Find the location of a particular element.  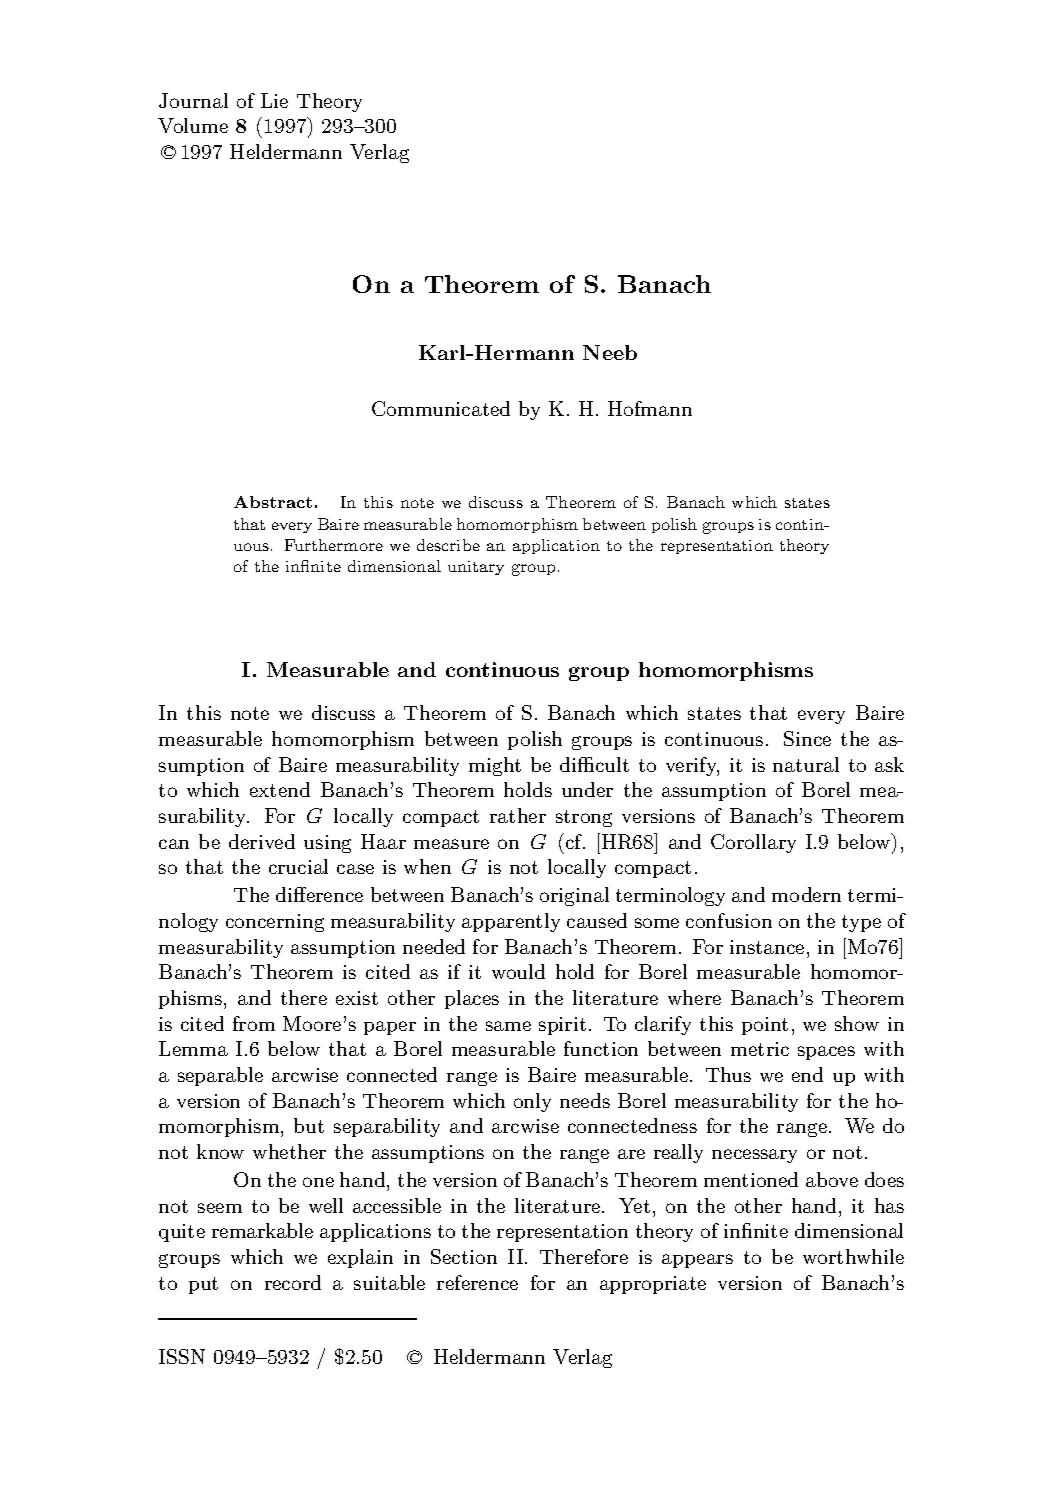

Since is located at coordinates (807, 738).
